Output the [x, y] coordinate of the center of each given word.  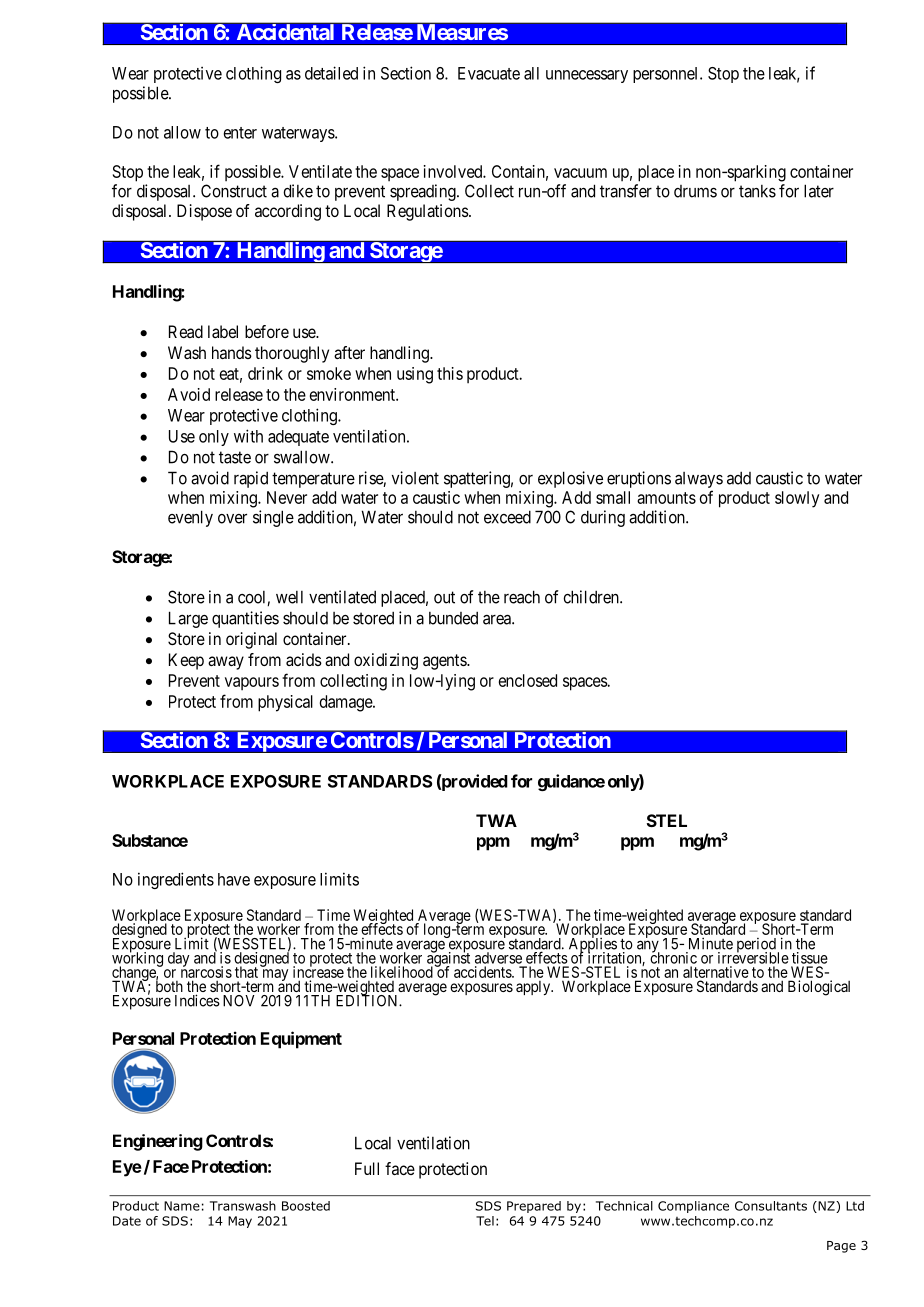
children [592, 597]
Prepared [534, 1207]
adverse [498, 958]
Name [182, 1206]
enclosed [528, 680]
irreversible [753, 957]
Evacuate [489, 73]
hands [232, 352]
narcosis [206, 971]
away [226, 663]
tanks [757, 191]
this [450, 373]
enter [240, 133]
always [699, 480]
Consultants [771, 1206]
